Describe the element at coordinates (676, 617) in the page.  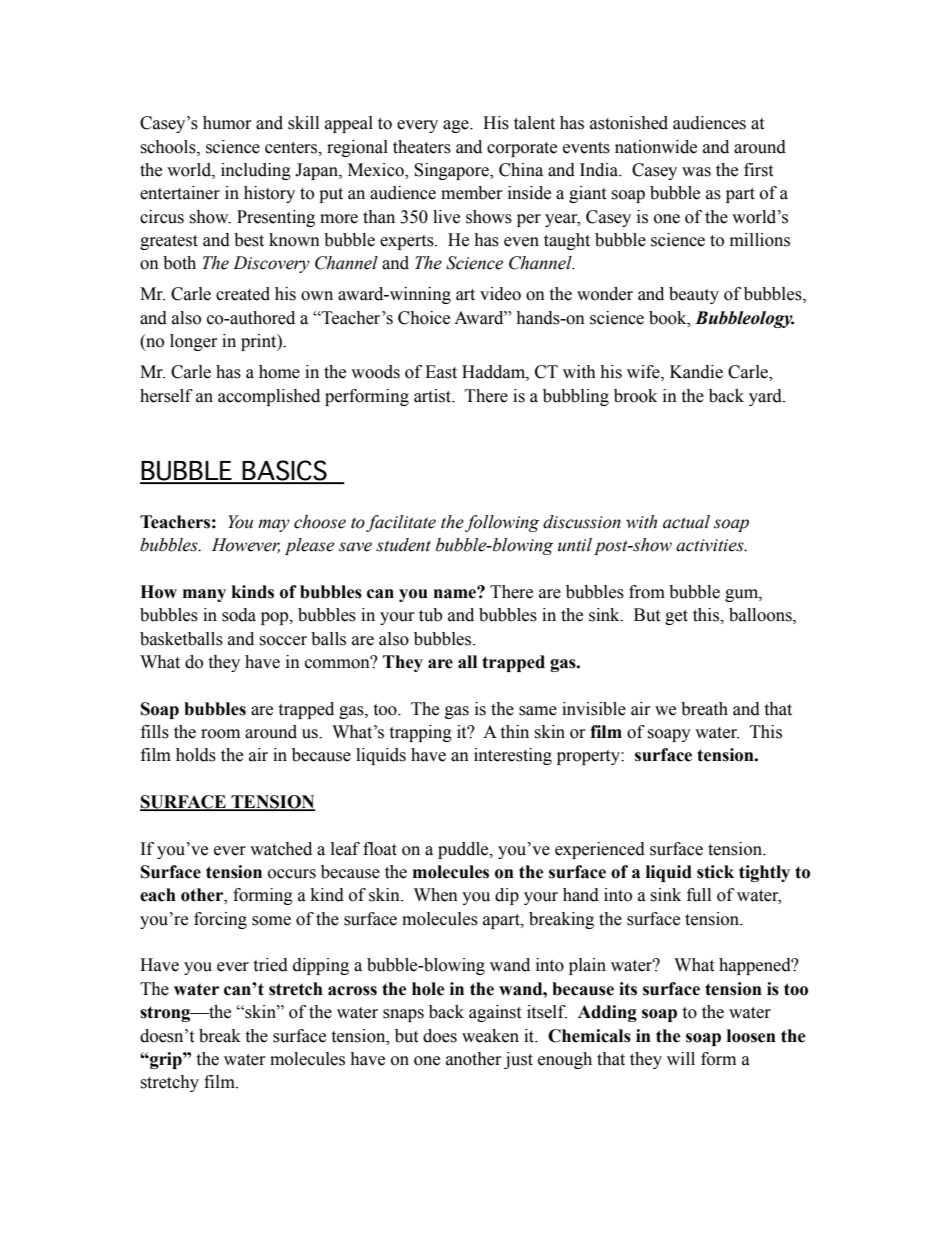
I see `get` at that location.
